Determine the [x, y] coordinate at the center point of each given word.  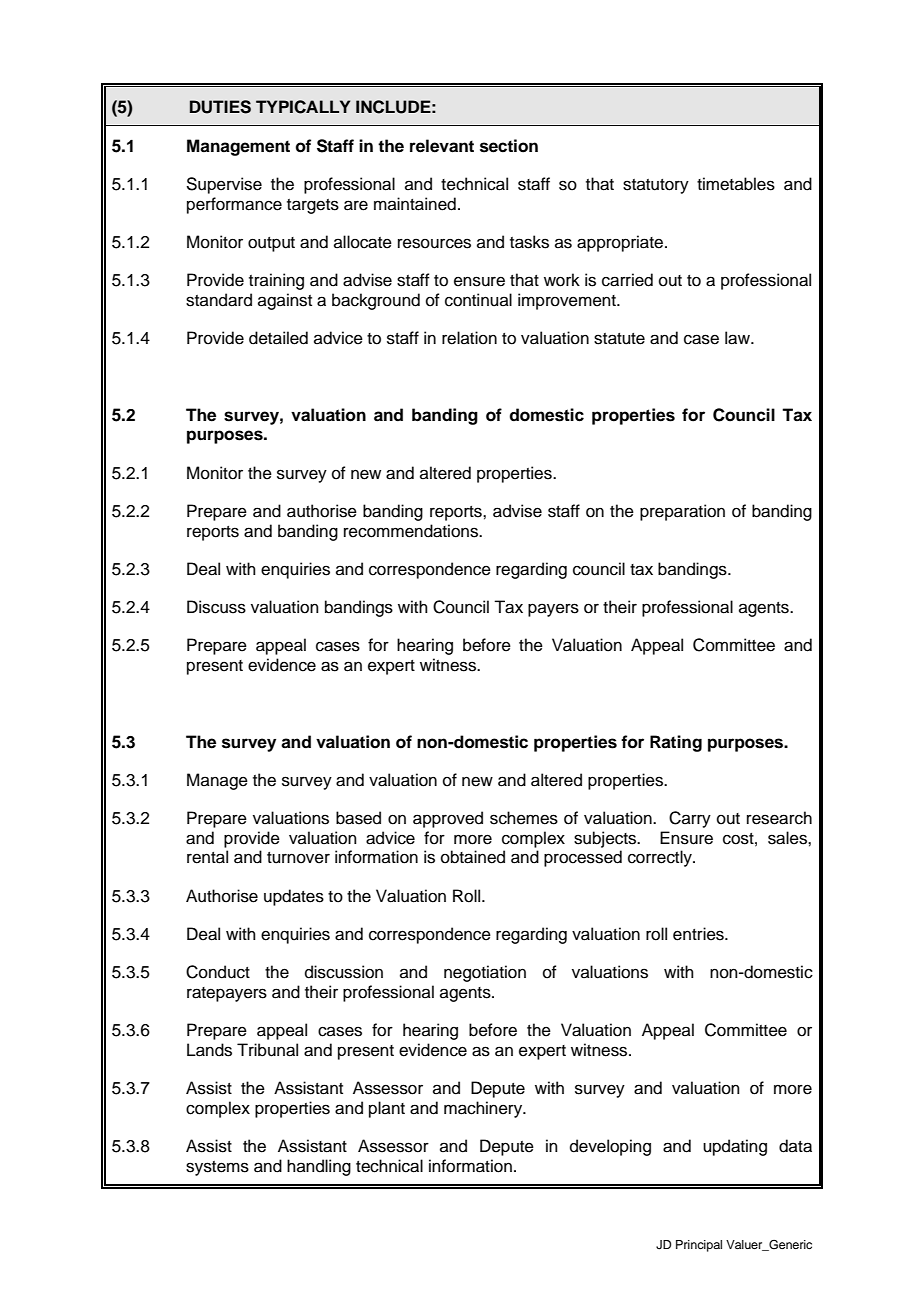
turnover [298, 858]
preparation [682, 512]
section [509, 146]
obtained [473, 857]
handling [319, 1167]
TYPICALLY [303, 107]
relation [469, 338]
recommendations [412, 531]
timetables [736, 184]
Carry [690, 819]
